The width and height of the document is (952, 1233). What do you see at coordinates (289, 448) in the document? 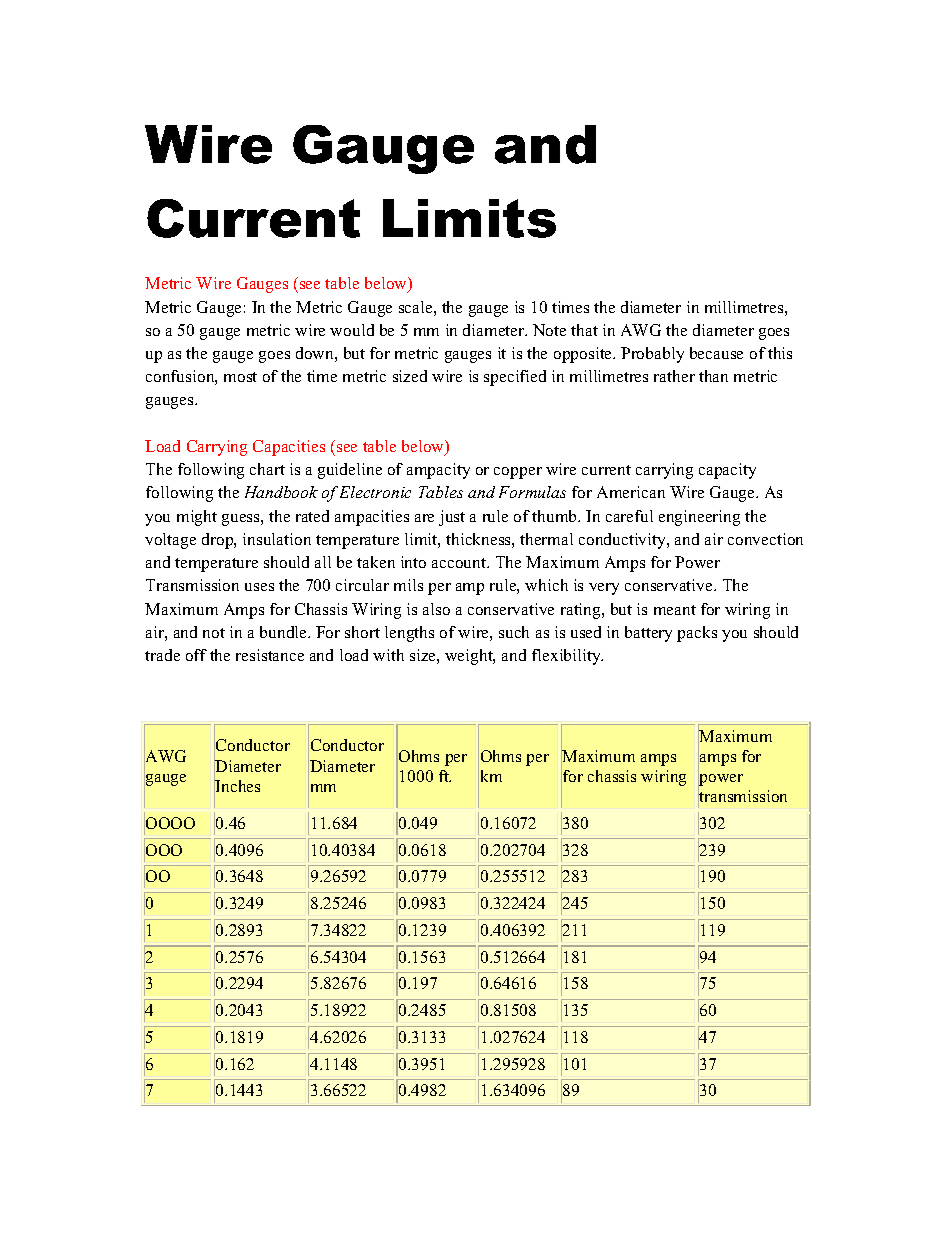
I see `Capacities` at bounding box center [289, 448].
